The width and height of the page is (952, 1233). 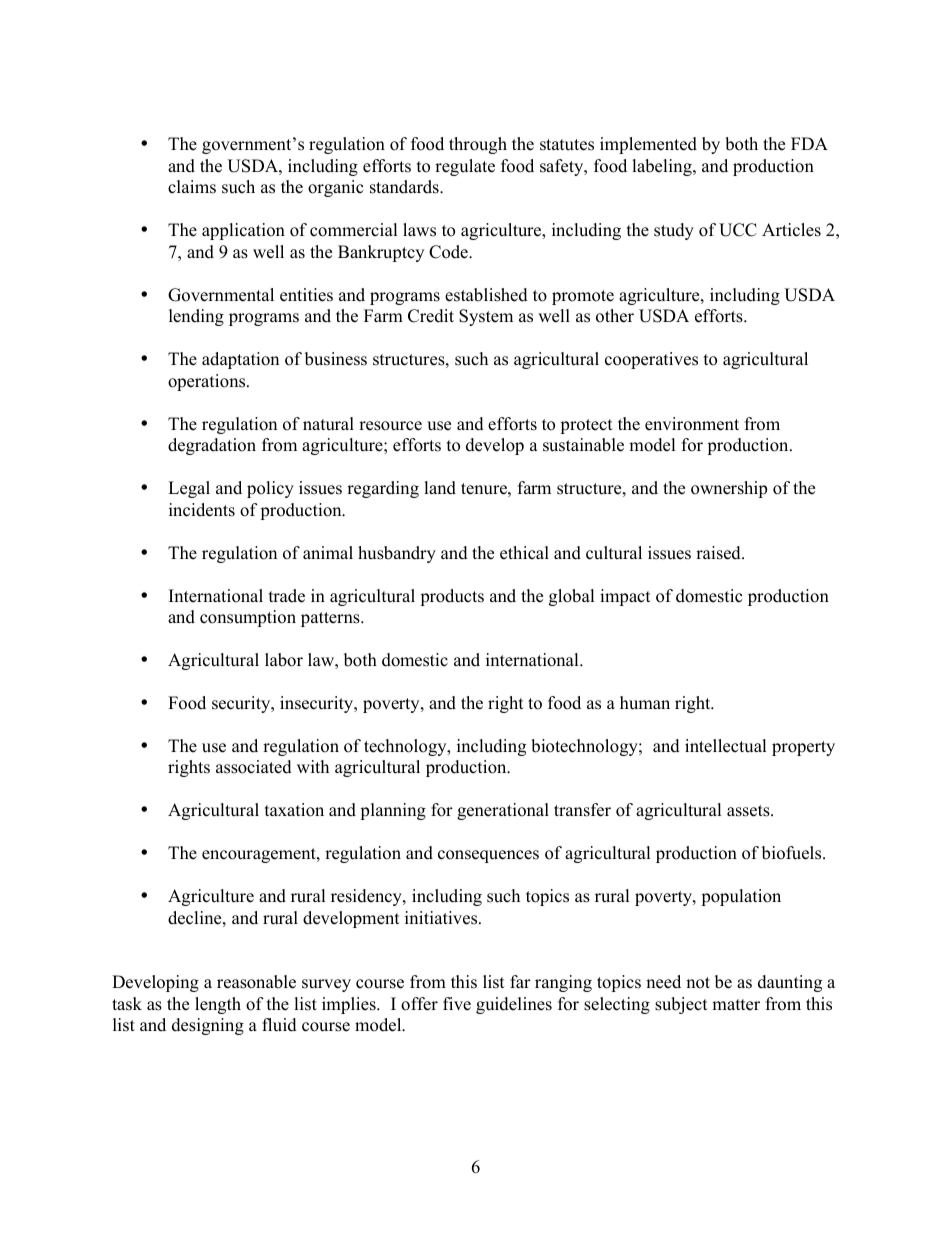 What do you see at coordinates (726, 746) in the page?
I see `intellectual` at bounding box center [726, 746].
